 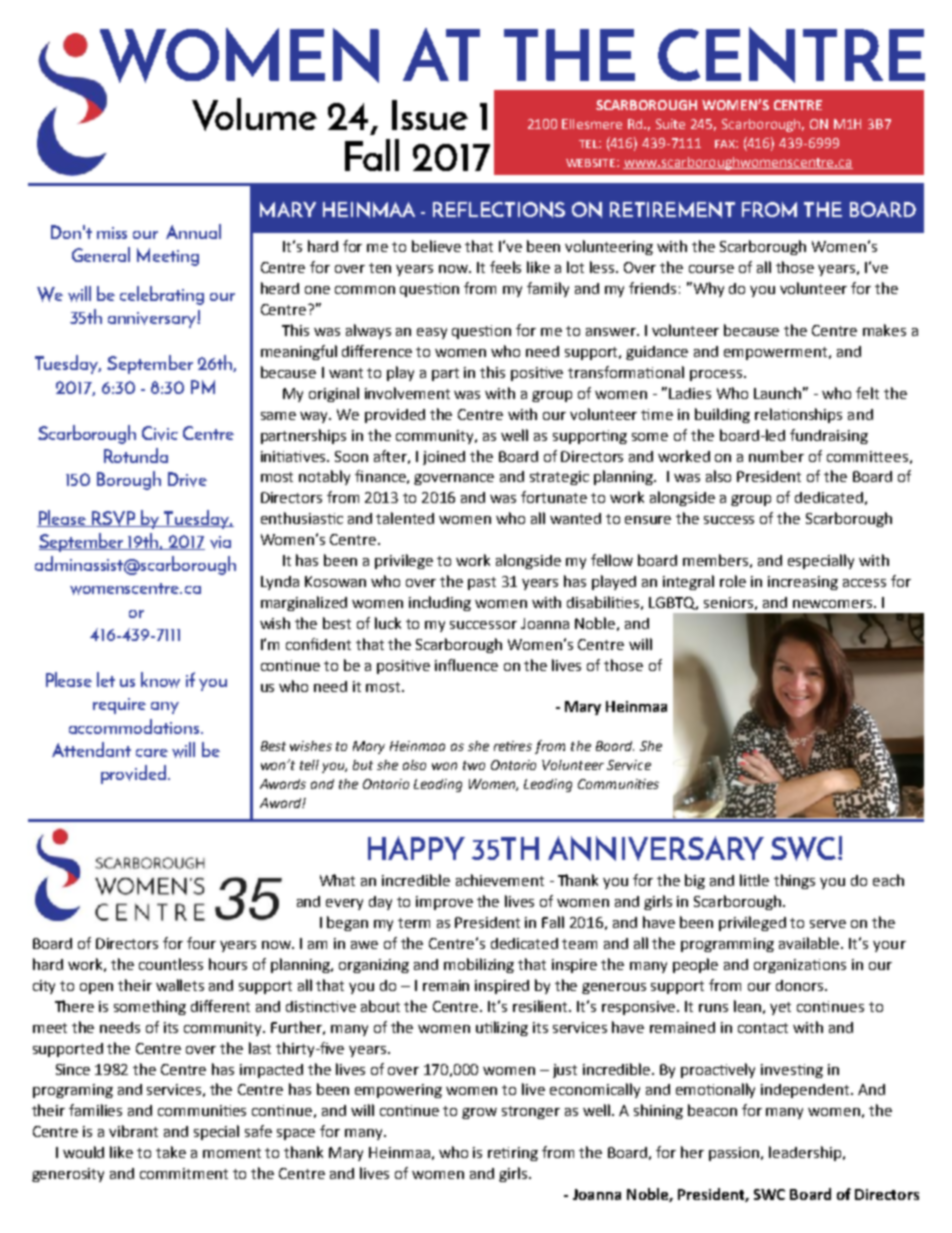 What do you see at coordinates (152, 753) in the page?
I see `care` at bounding box center [152, 753].
